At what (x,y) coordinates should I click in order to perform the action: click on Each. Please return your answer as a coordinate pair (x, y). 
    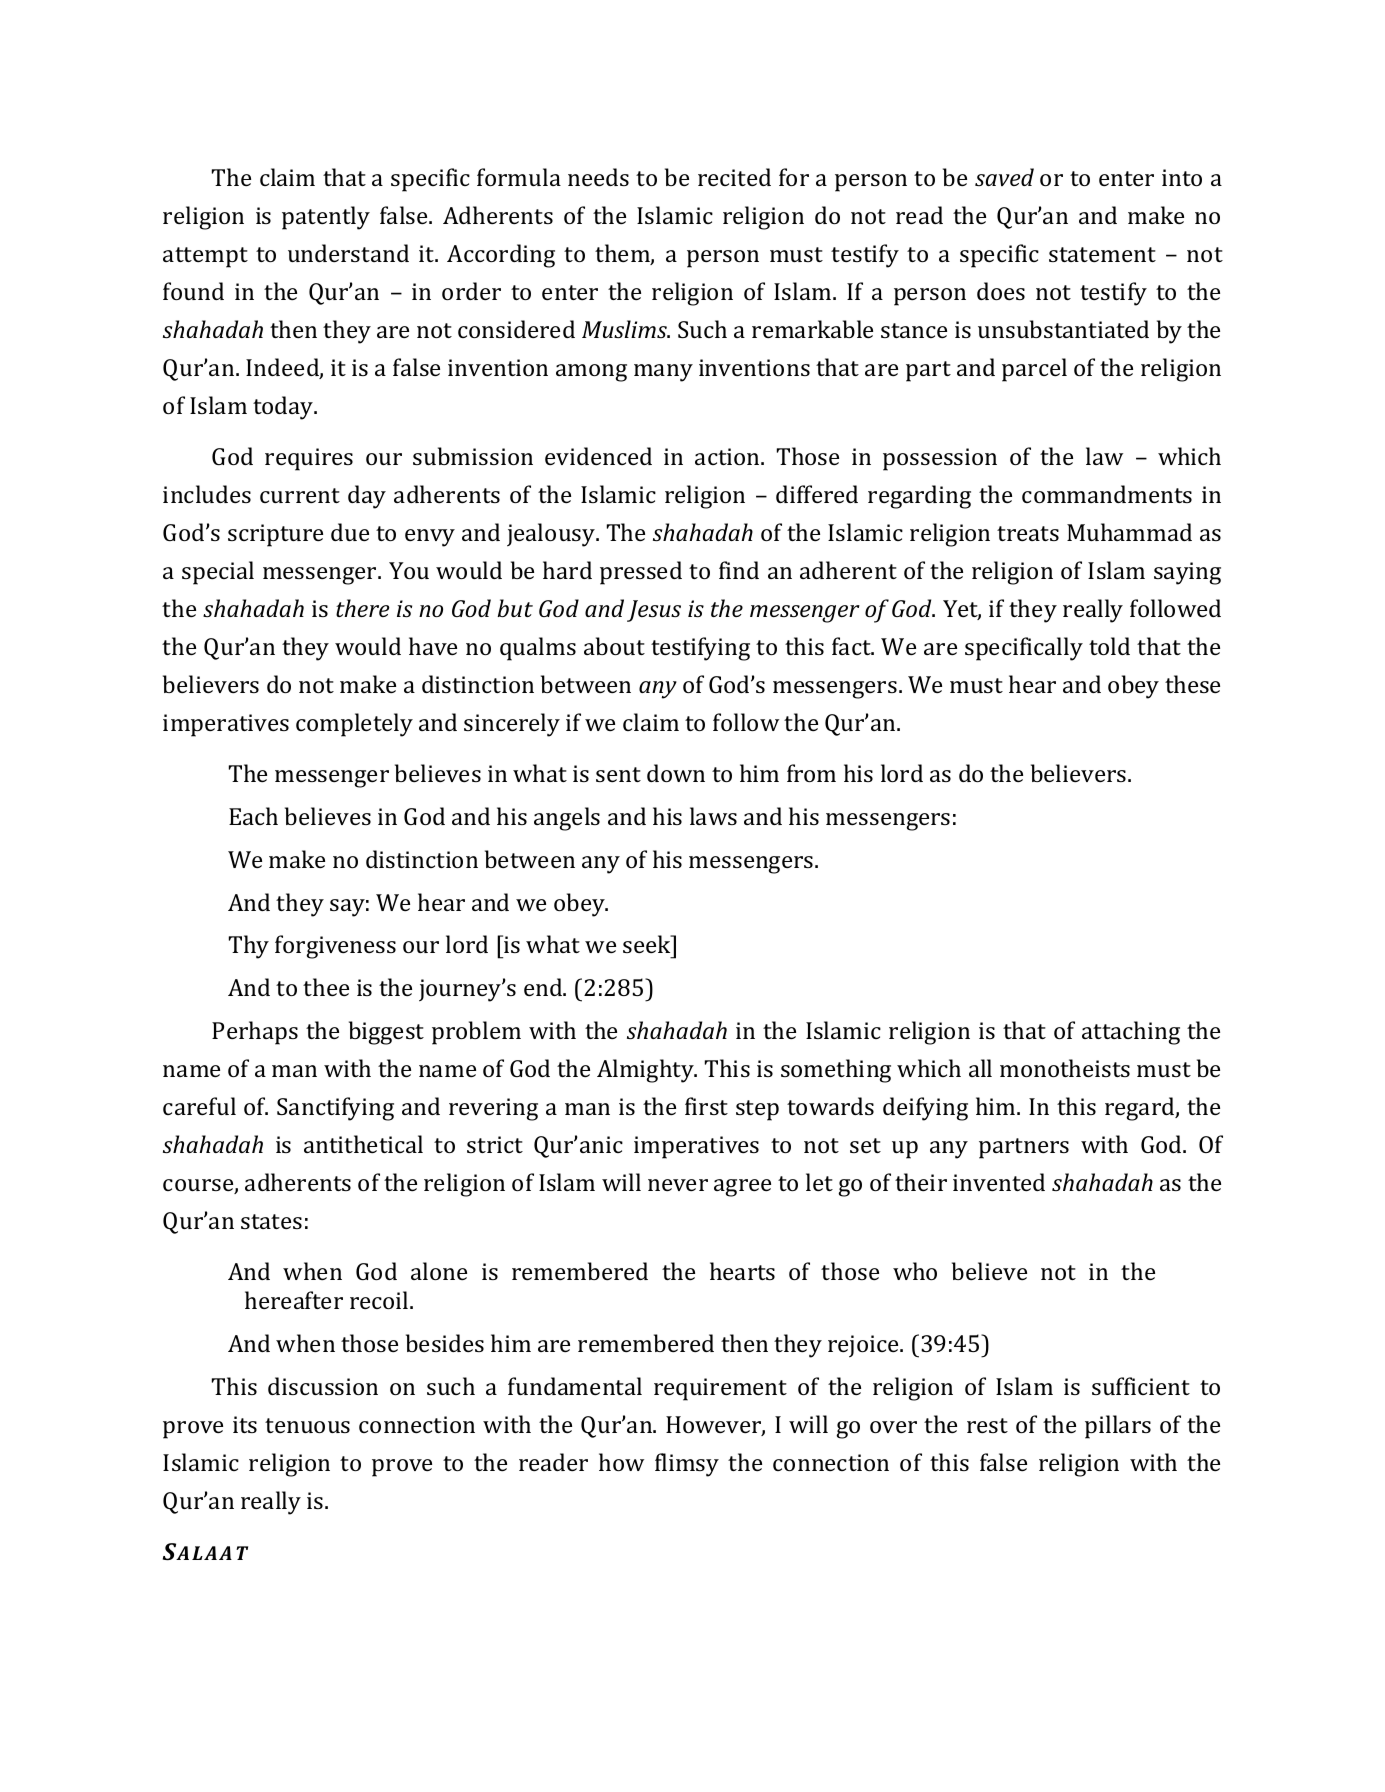
    Looking at the image, I should click on (253, 816).
